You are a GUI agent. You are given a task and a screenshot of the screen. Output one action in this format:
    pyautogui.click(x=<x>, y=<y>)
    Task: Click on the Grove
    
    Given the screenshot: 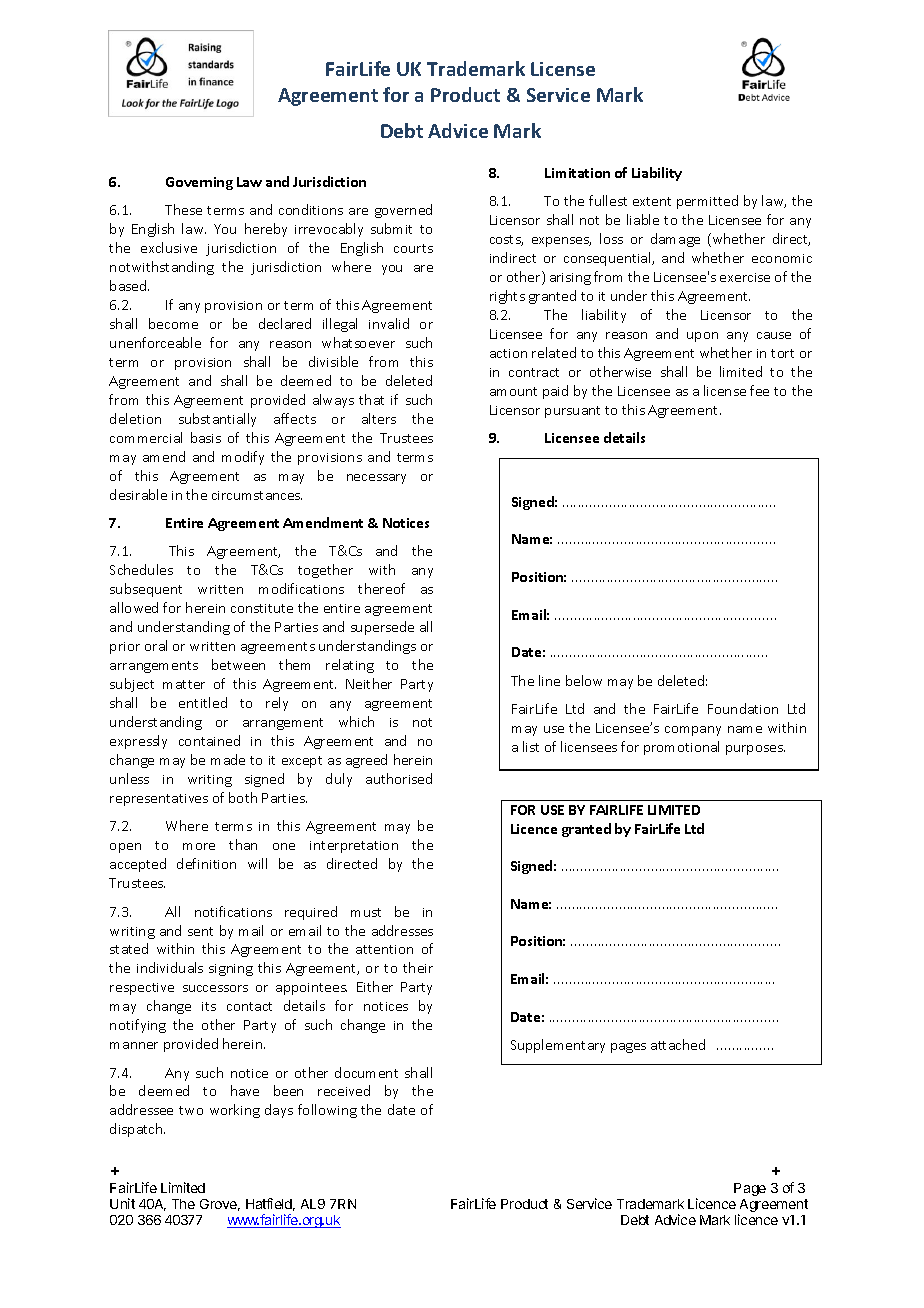 What is the action you would take?
    pyautogui.click(x=220, y=1205)
